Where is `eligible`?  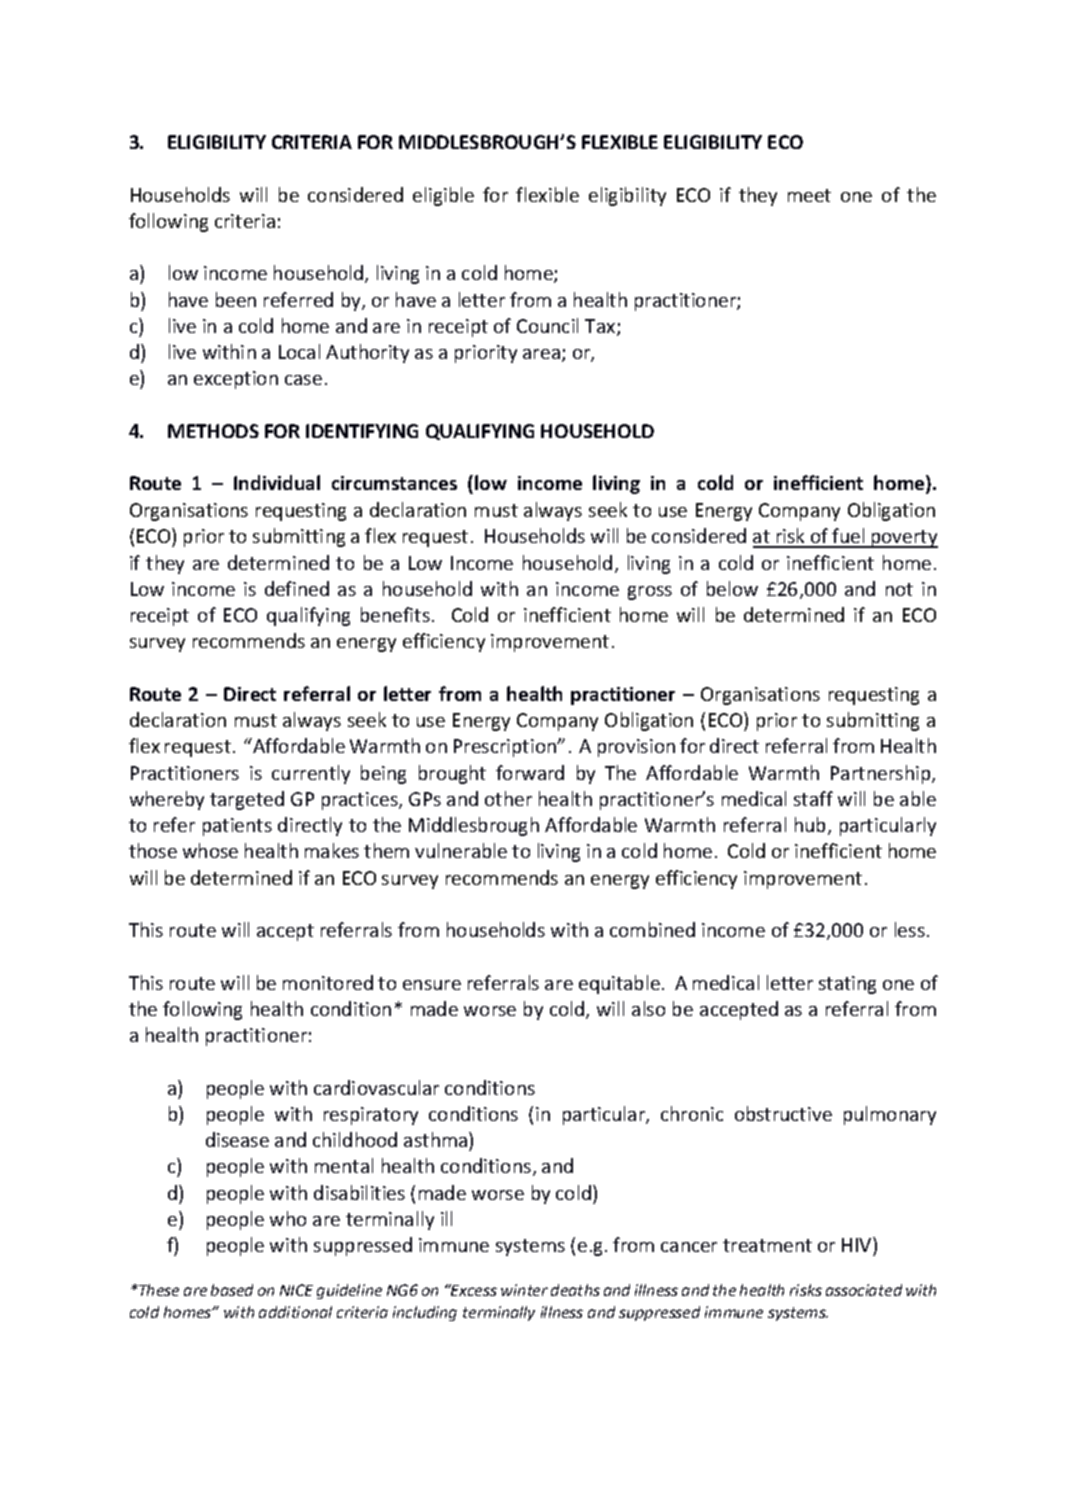
eligible is located at coordinates (443, 196).
